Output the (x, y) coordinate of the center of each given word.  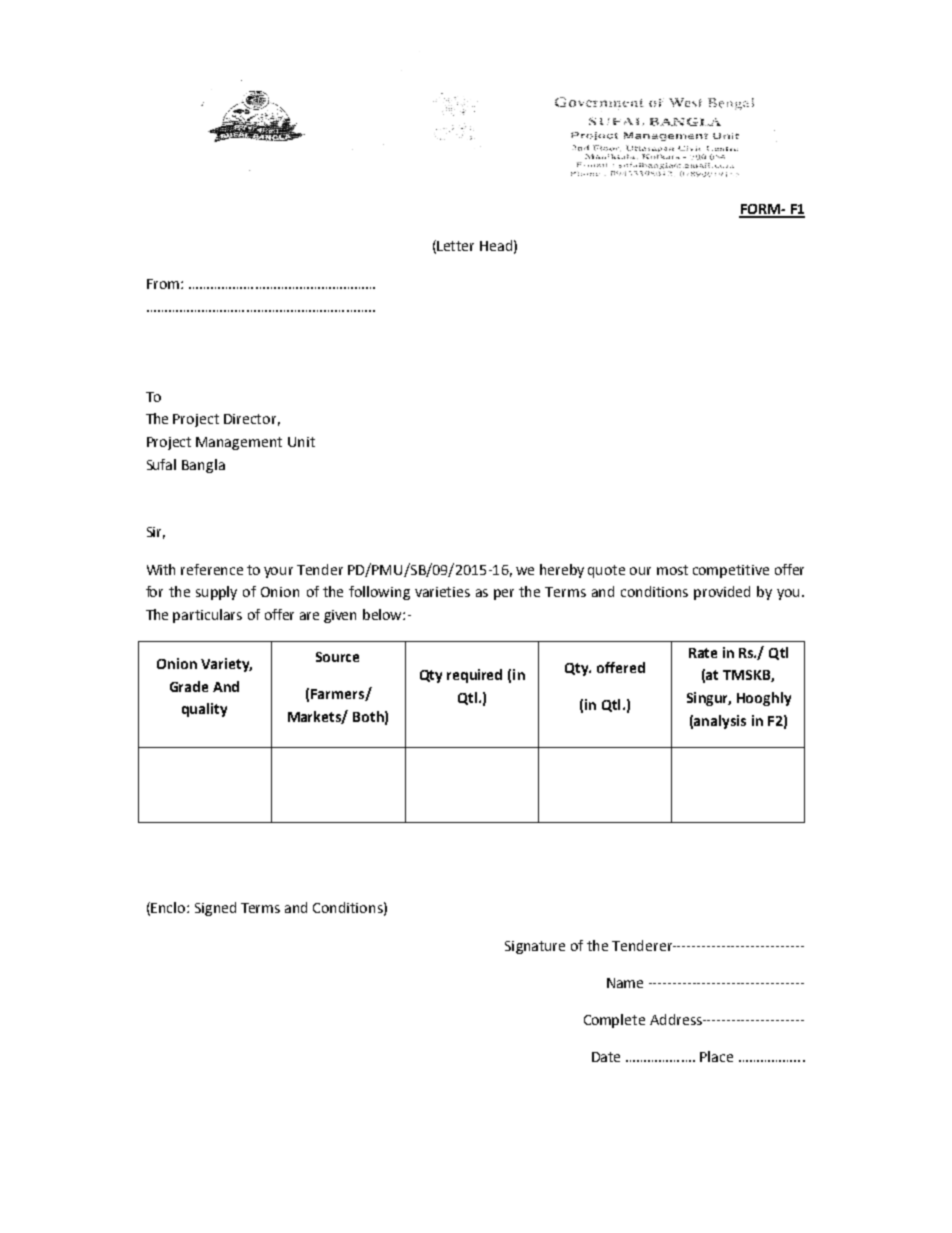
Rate (703, 653)
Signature (535, 947)
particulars (207, 616)
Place (716, 1056)
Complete (614, 1021)
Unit (301, 442)
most (672, 570)
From (163, 284)
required (474, 676)
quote (606, 571)
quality (204, 710)
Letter (455, 246)
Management (239, 443)
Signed (215, 909)
